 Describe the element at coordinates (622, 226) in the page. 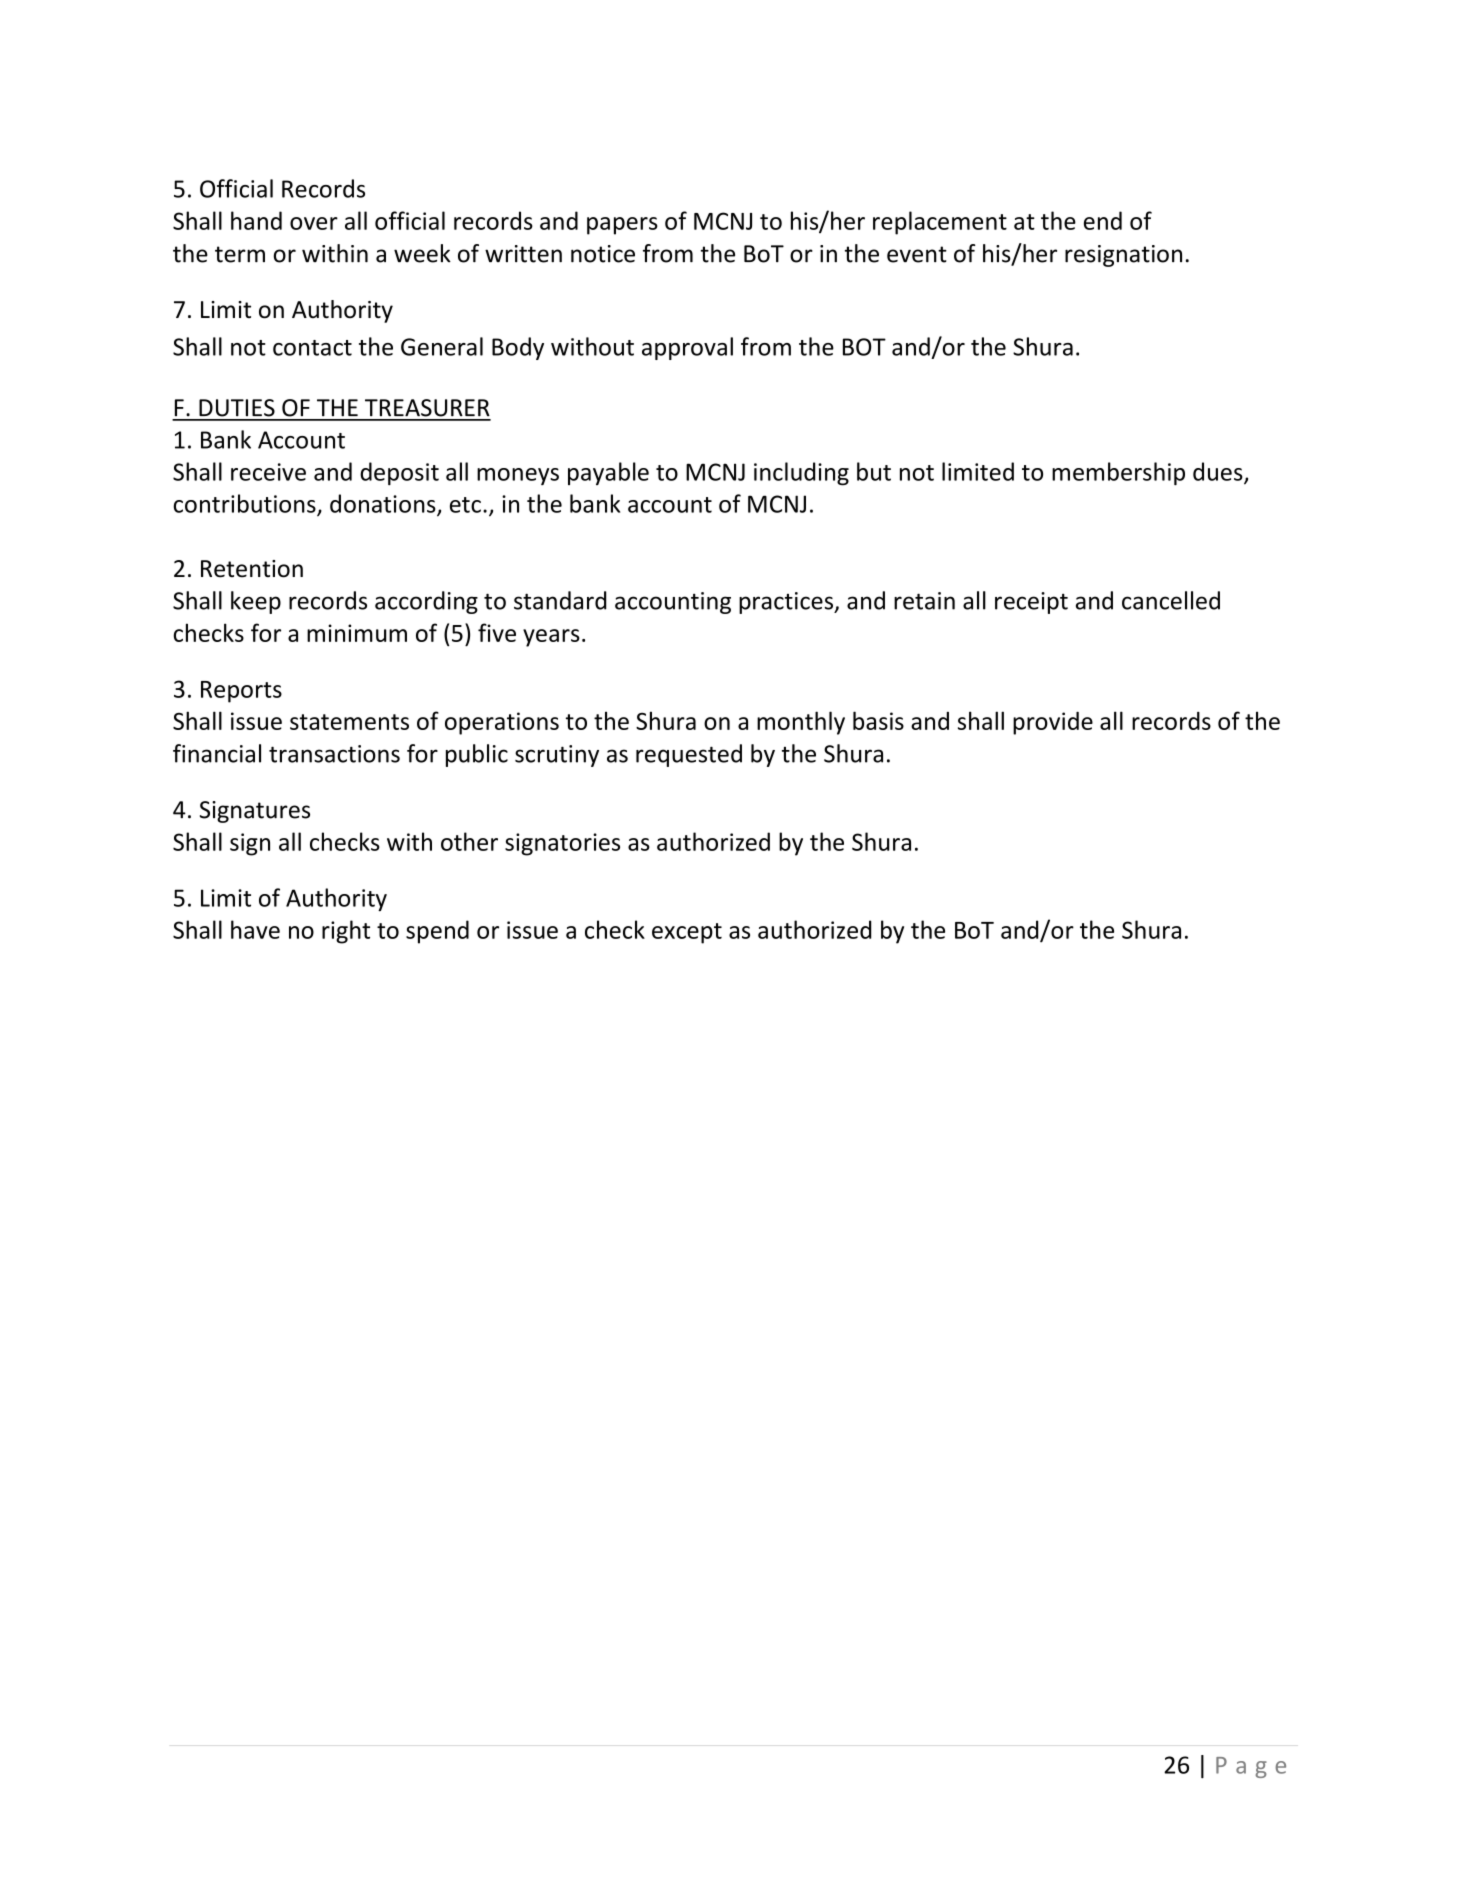

I see `papers` at that location.
